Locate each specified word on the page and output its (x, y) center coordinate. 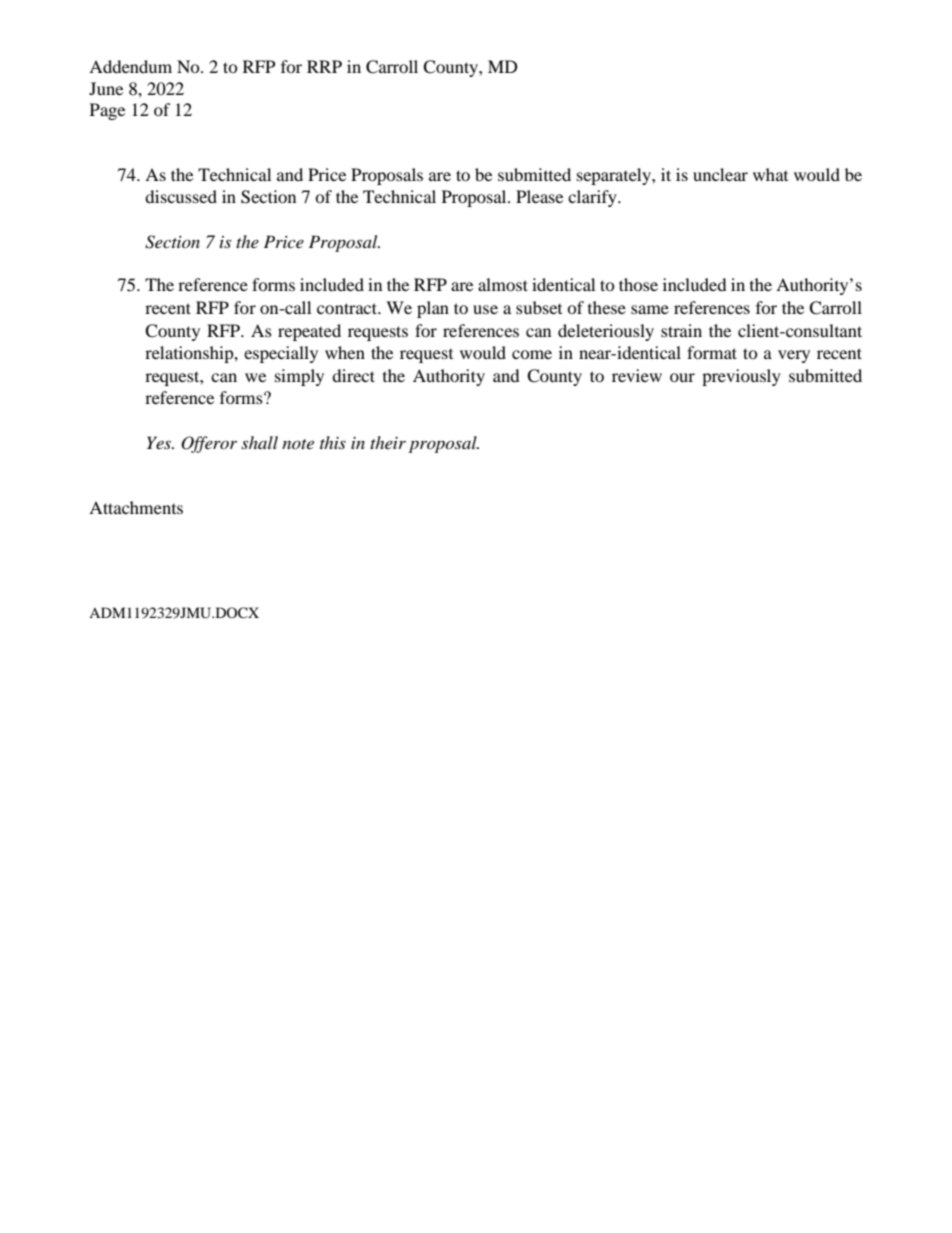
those (638, 284)
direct (353, 375)
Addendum (130, 66)
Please (539, 196)
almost (503, 284)
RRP (324, 66)
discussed (181, 196)
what (770, 174)
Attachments (136, 507)
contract (348, 308)
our (682, 377)
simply (299, 377)
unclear (720, 174)
